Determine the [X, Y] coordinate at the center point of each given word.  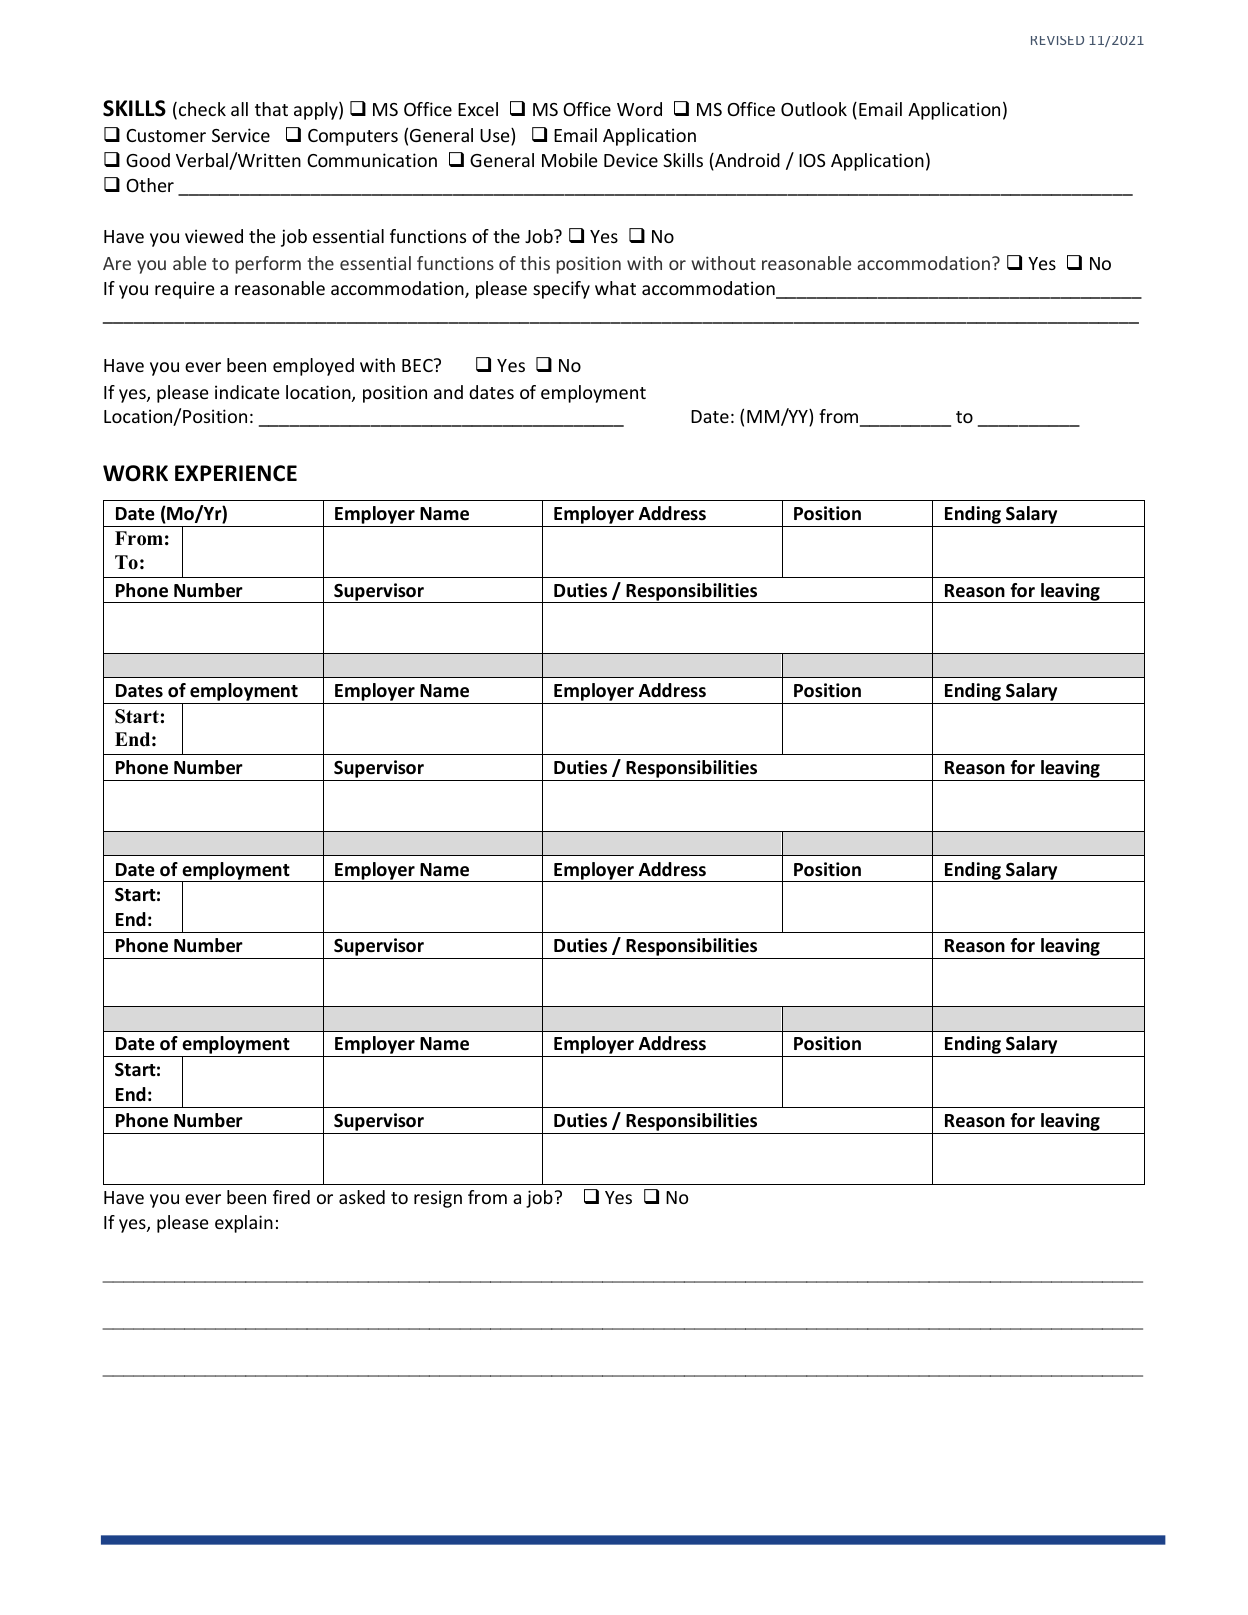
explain [244, 1224]
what [615, 288]
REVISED [1057, 40]
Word [639, 109]
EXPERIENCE [236, 473]
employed [313, 367]
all [239, 109]
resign [438, 1199]
